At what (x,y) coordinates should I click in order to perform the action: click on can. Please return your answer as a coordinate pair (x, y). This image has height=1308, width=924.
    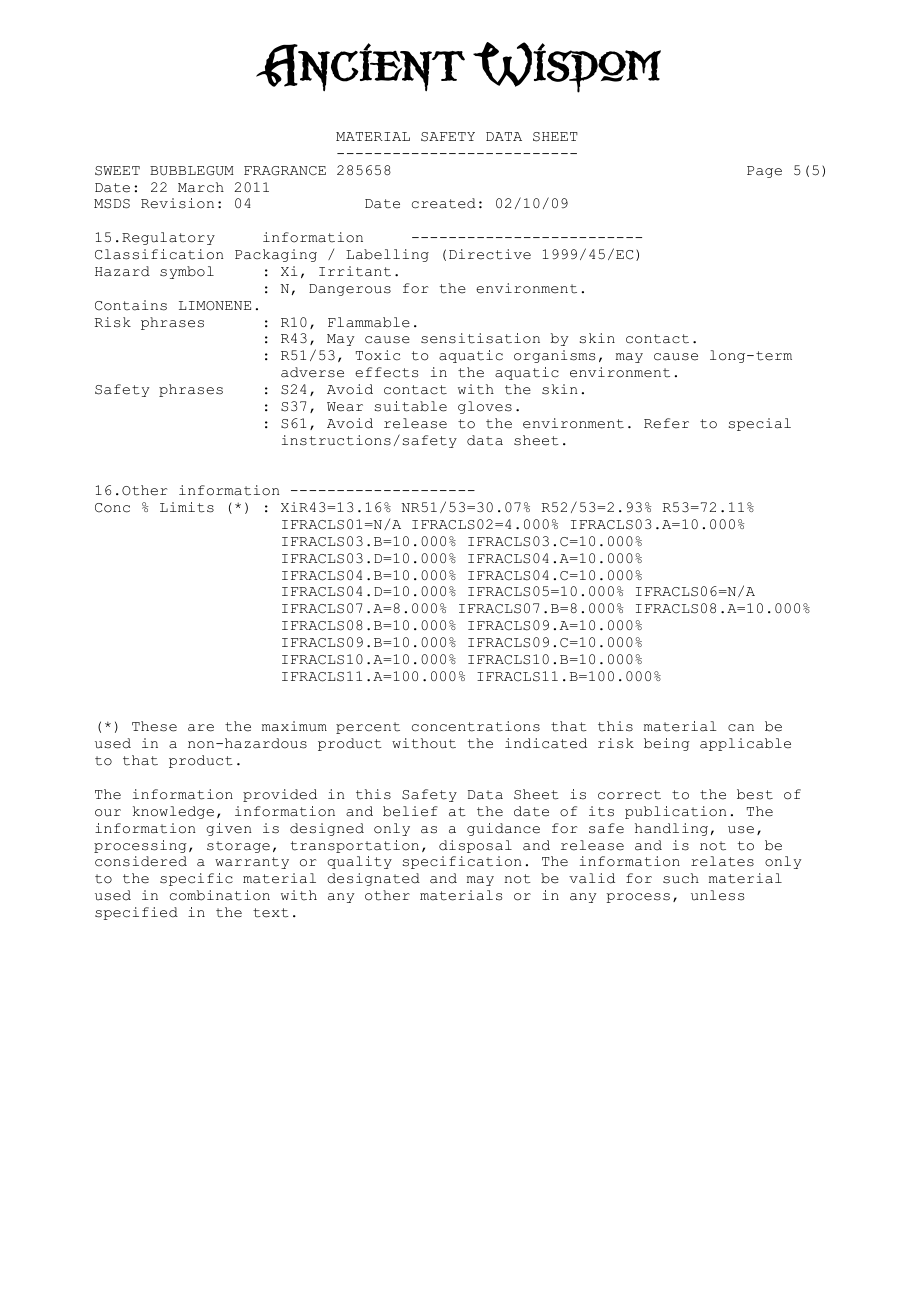
    Looking at the image, I should click on (741, 728).
